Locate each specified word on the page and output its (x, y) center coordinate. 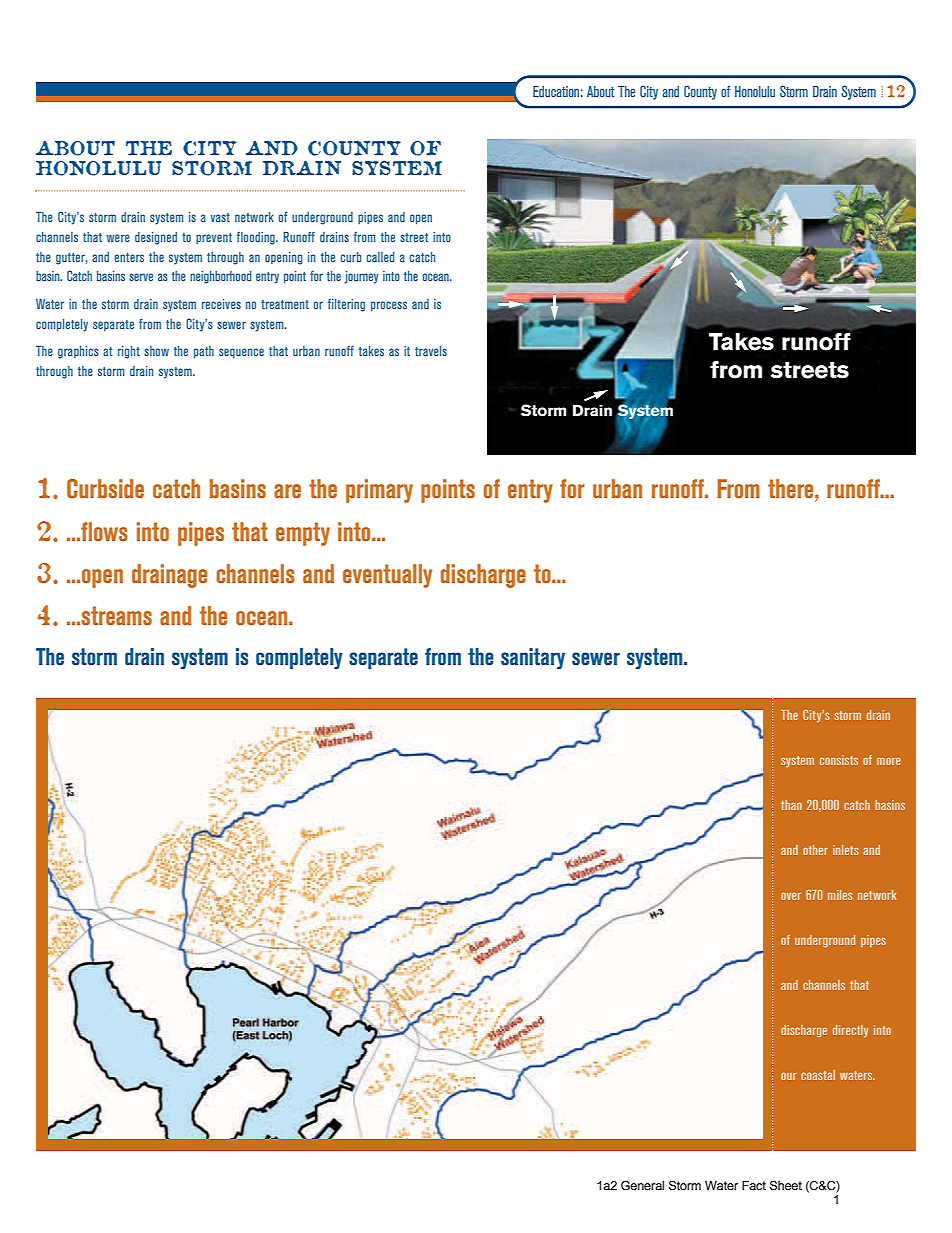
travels (431, 351)
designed (156, 238)
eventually (387, 576)
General (642, 1185)
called (380, 257)
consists (839, 760)
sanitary (533, 658)
